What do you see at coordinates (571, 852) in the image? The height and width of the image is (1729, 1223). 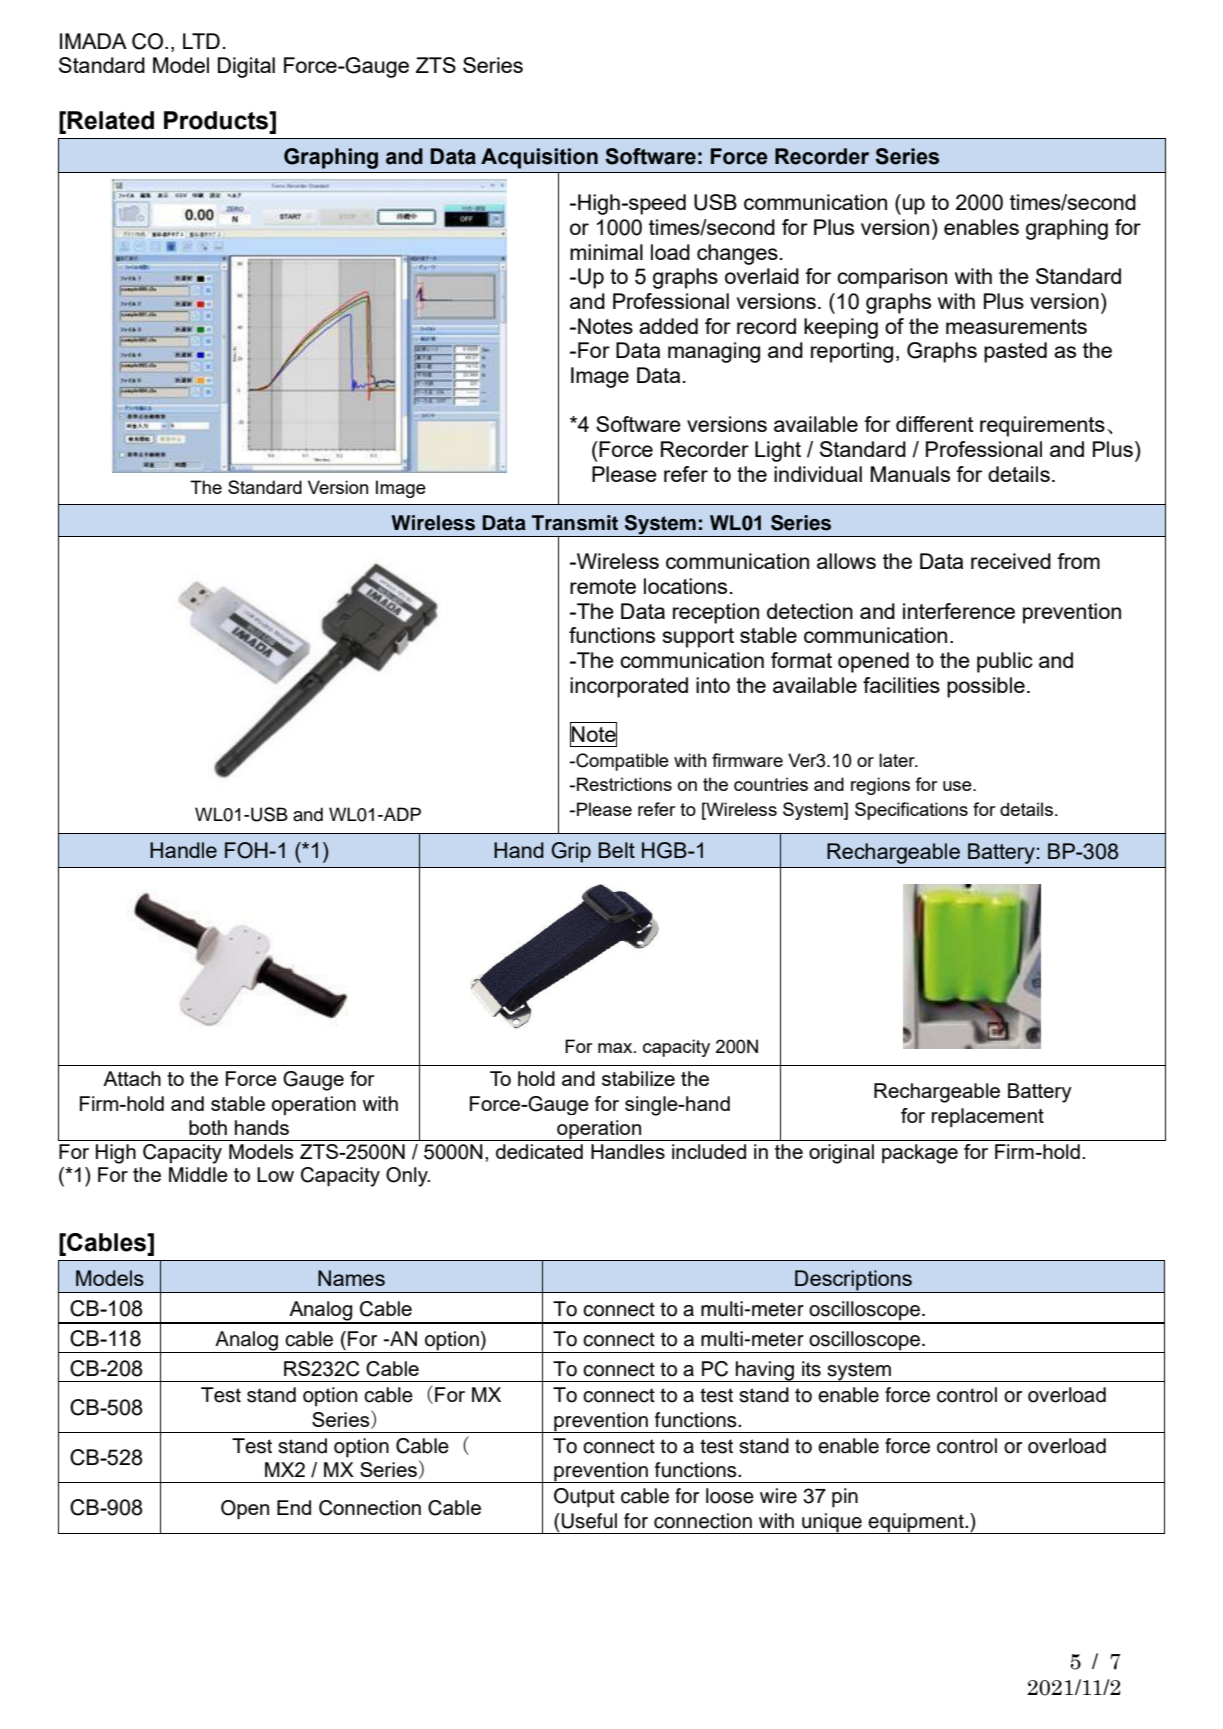 I see `Grip` at bounding box center [571, 852].
